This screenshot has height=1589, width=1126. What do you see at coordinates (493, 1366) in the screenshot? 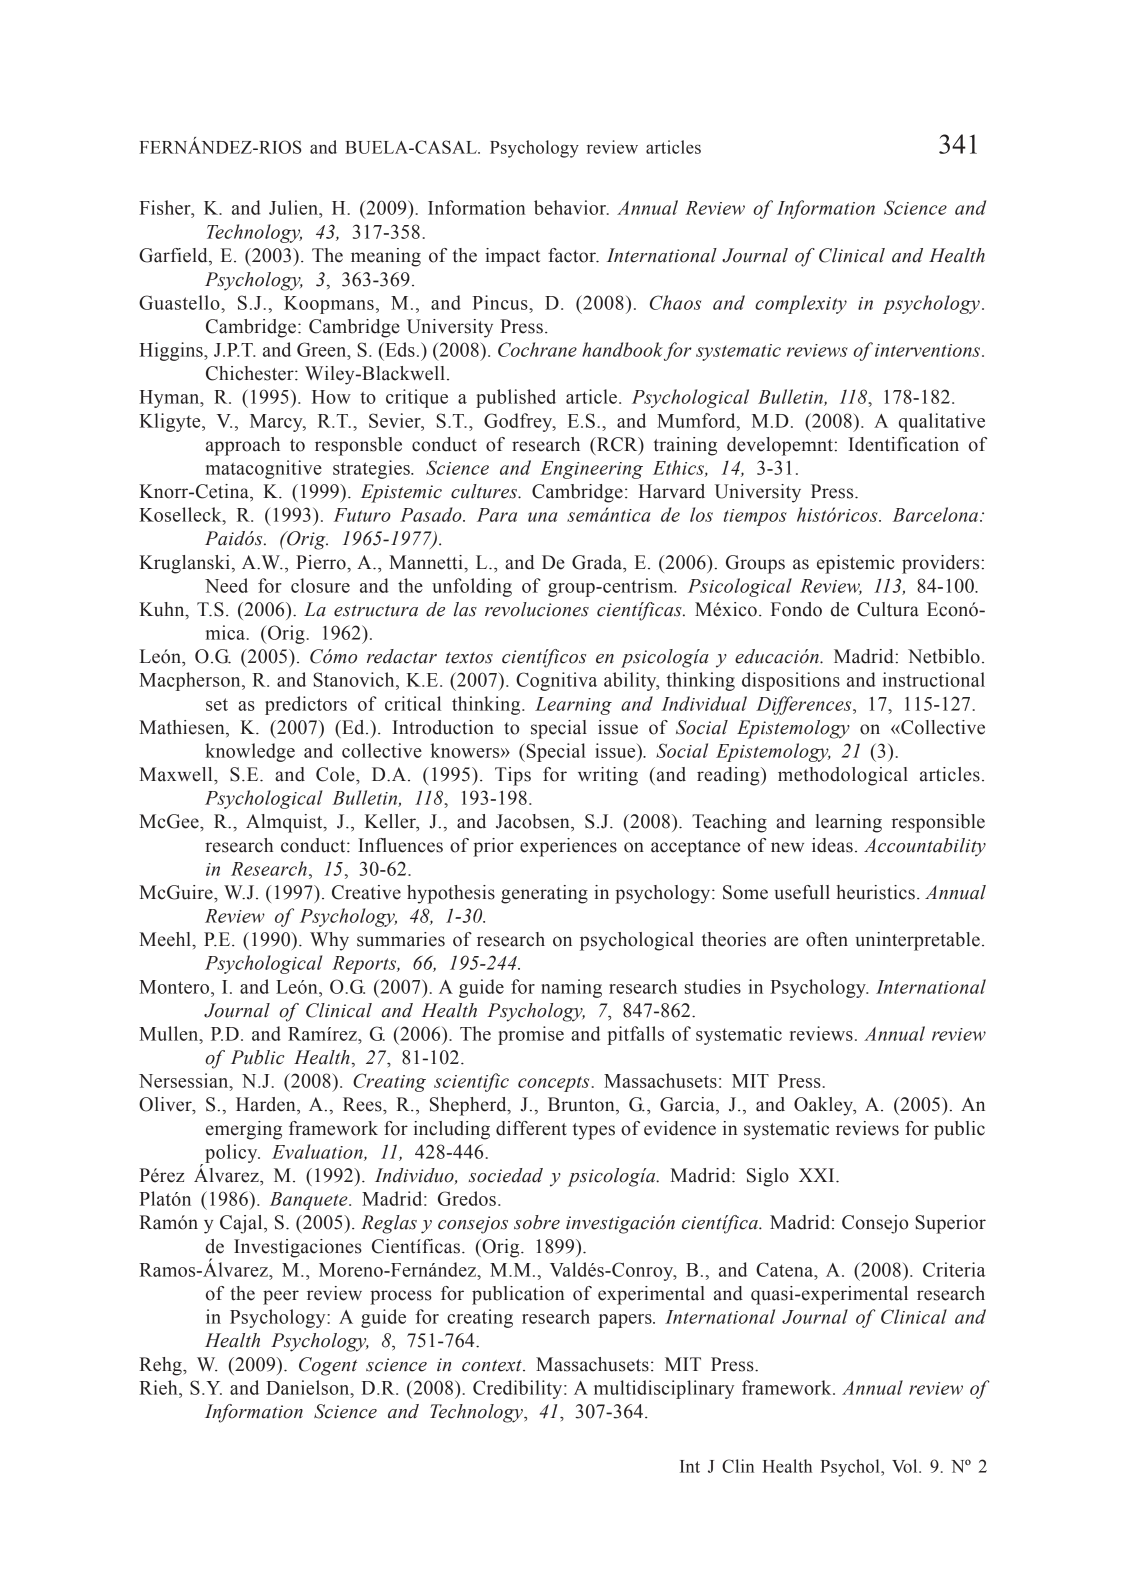
I see `context` at bounding box center [493, 1366].
